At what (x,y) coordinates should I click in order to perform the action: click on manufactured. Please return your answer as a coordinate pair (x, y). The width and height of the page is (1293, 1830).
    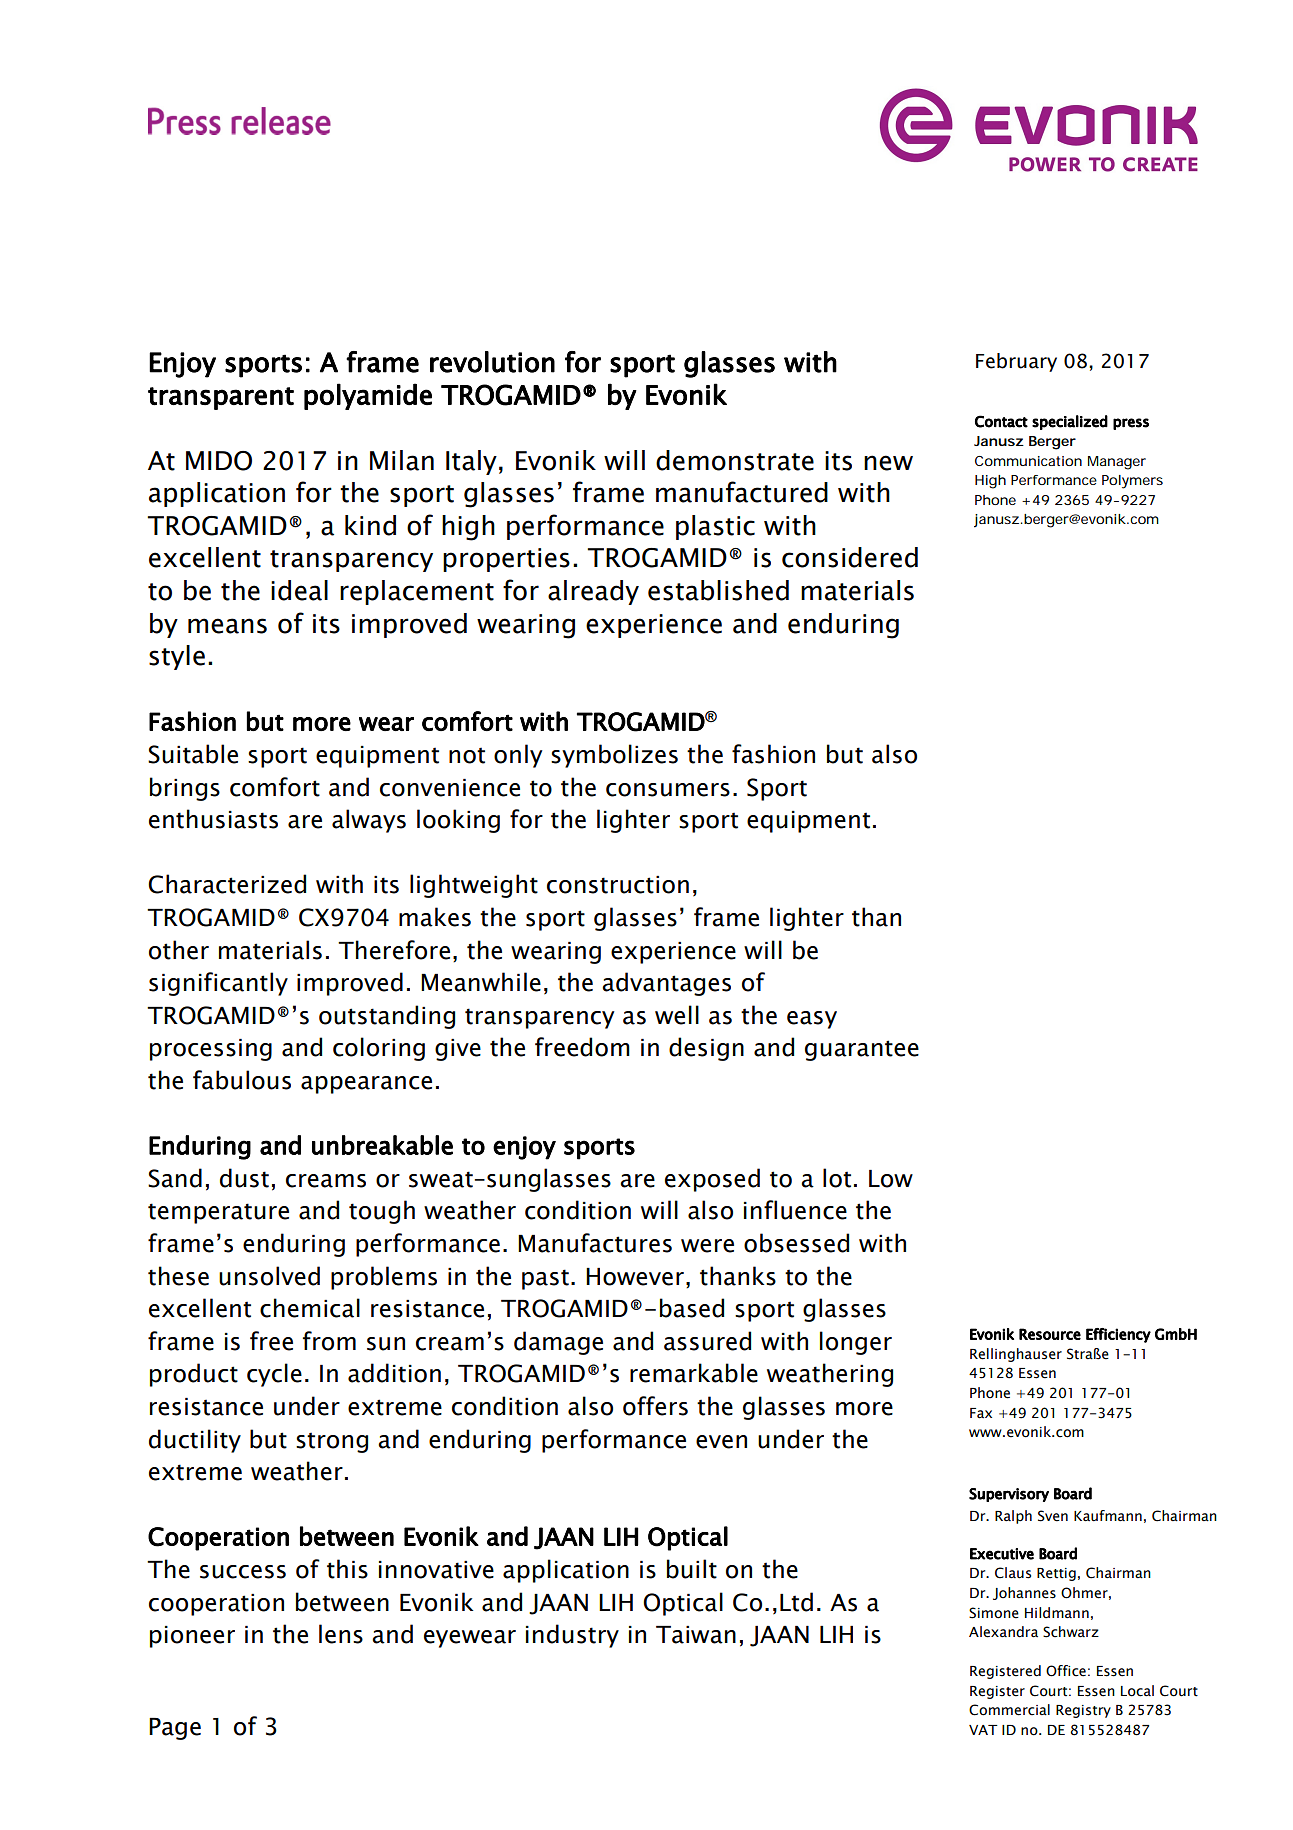
    Looking at the image, I should click on (742, 492).
